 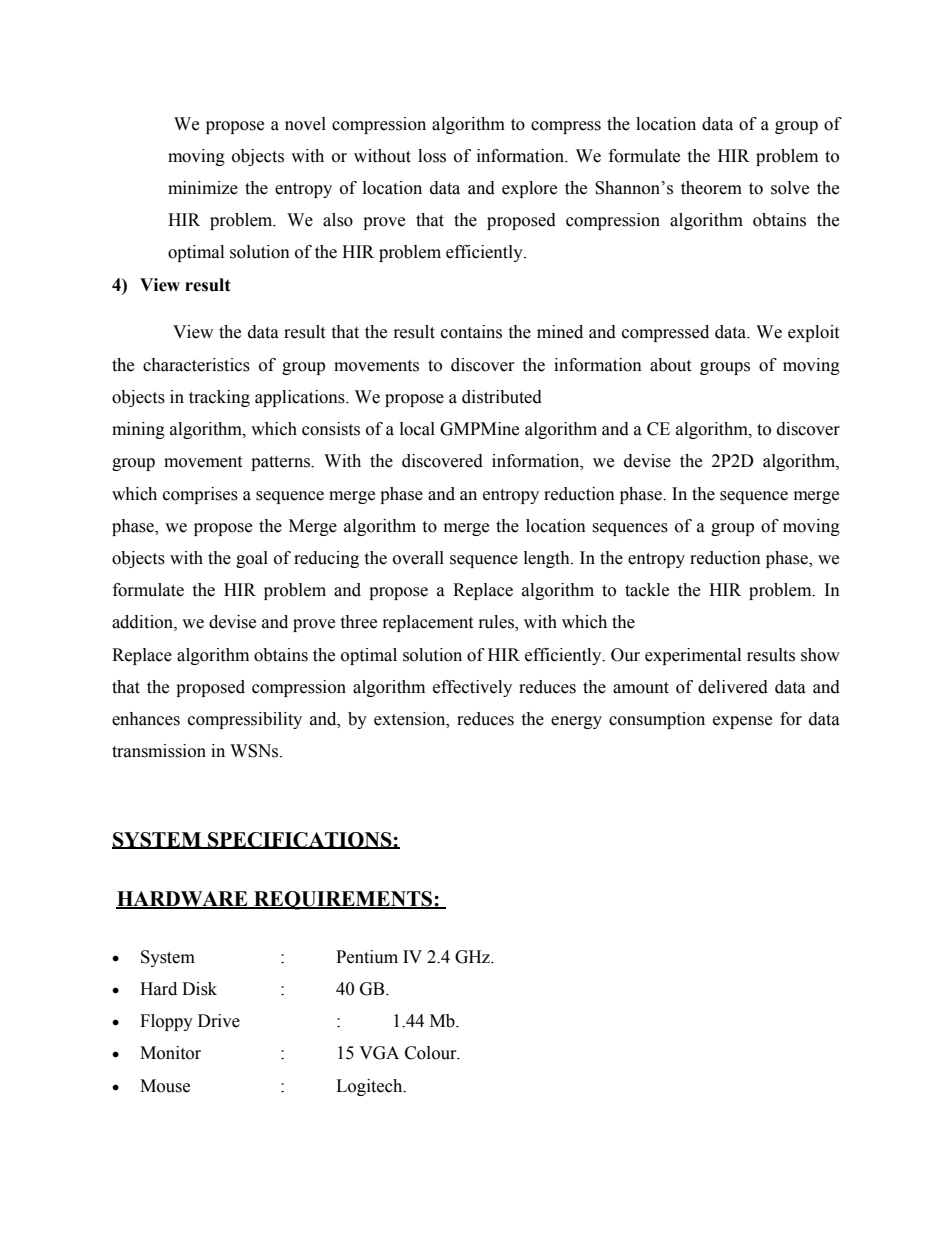 What do you see at coordinates (203, 188) in the document?
I see `minimize` at bounding box center [203, 188].
